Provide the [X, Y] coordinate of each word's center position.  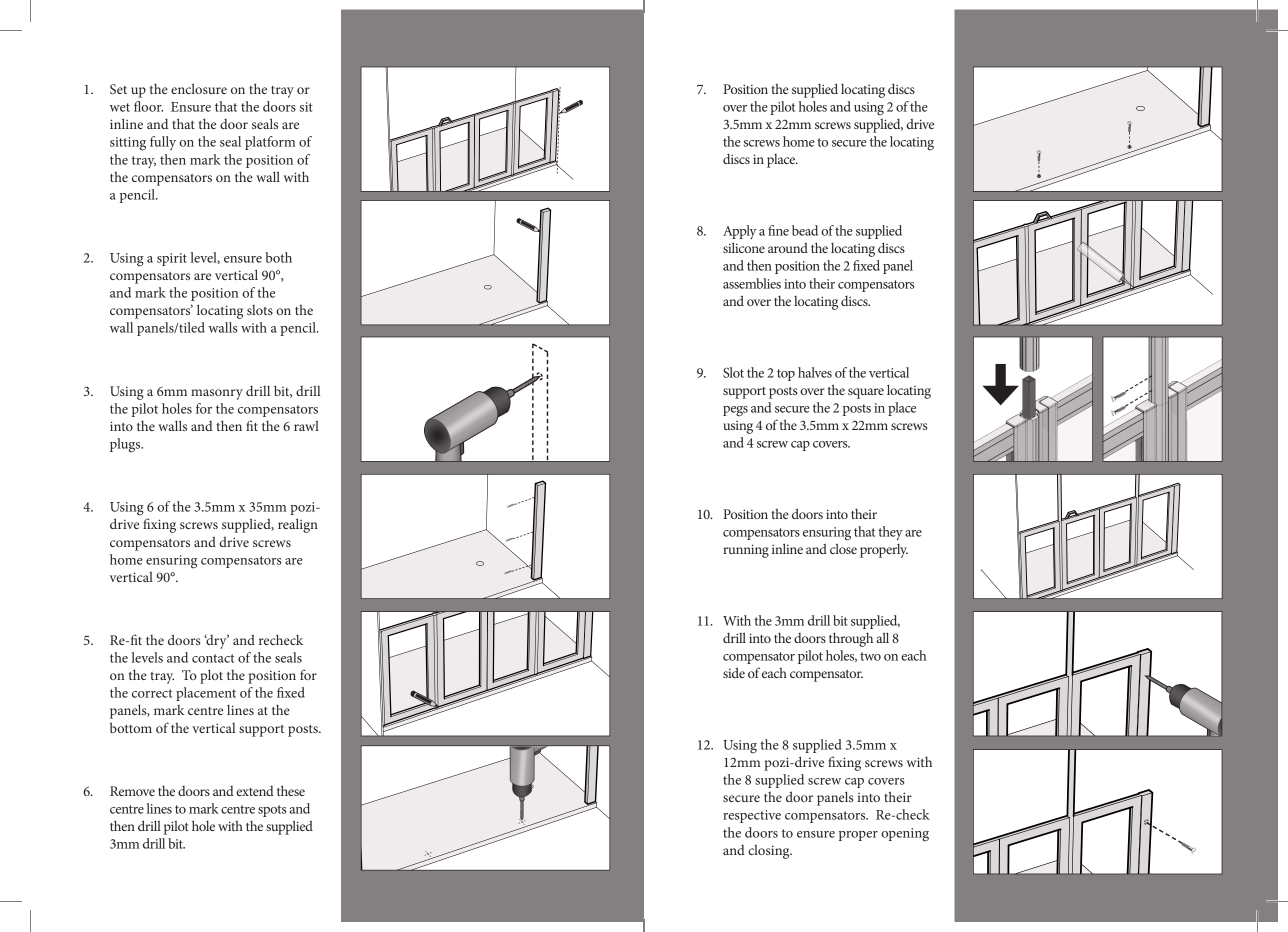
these [291, 790]
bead [805, 230]
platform [270, 143]
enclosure [199, 88]
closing [770, 852]
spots [272, 811]
